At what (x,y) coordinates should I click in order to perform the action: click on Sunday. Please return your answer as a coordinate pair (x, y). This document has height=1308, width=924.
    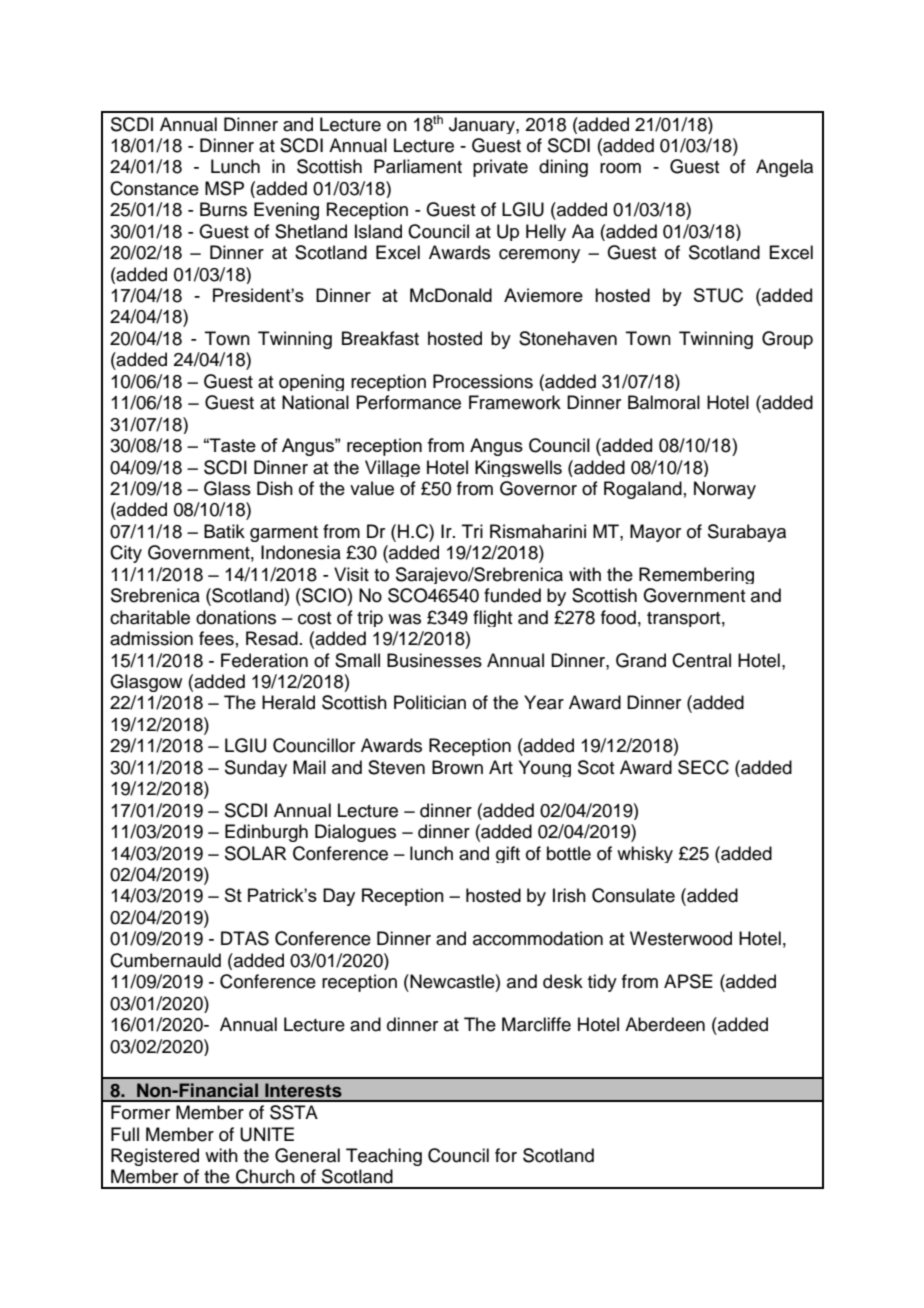
    Looking at the image, I should click on (256, 768).
